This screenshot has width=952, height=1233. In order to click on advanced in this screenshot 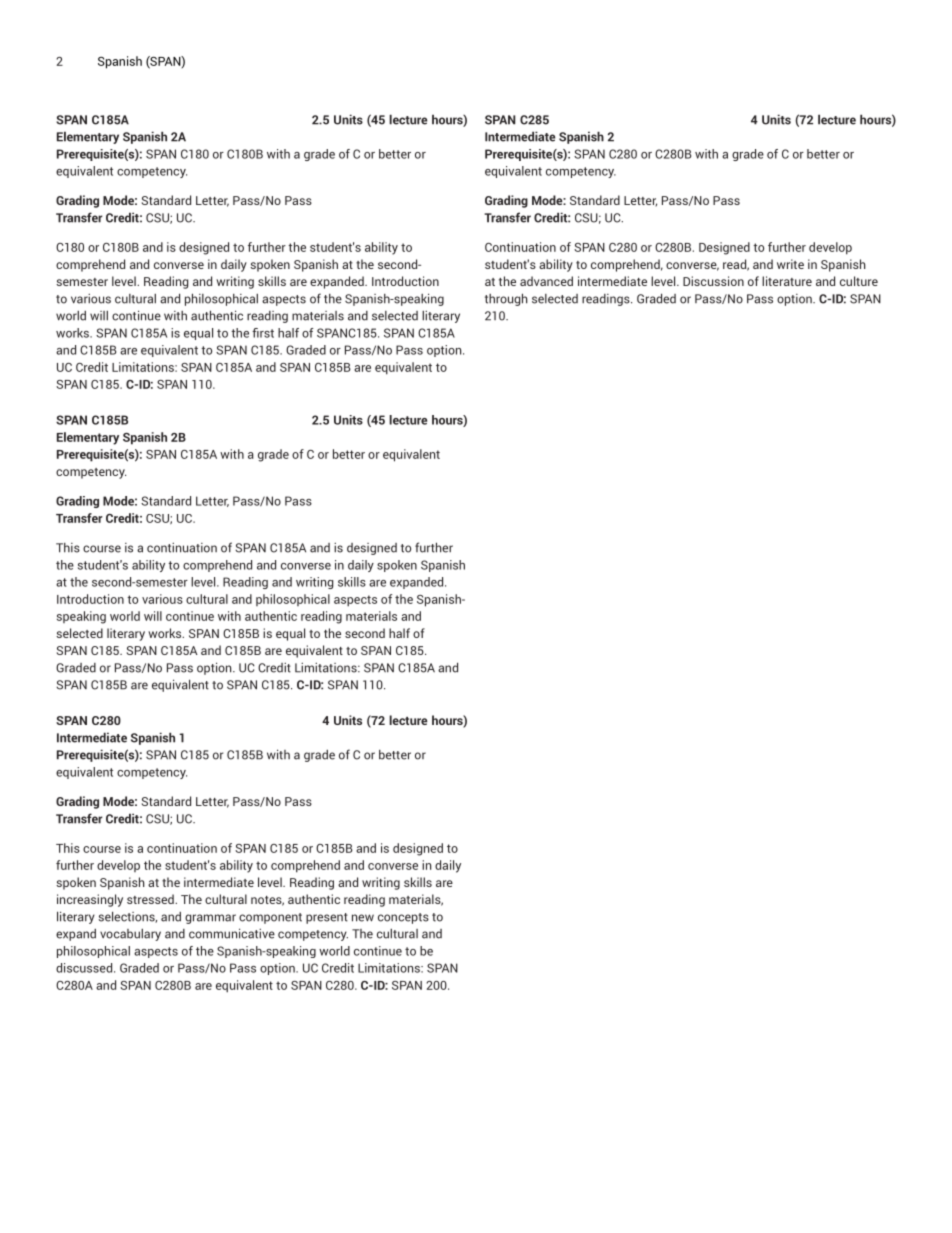, I will do `click(546, 281)`.
